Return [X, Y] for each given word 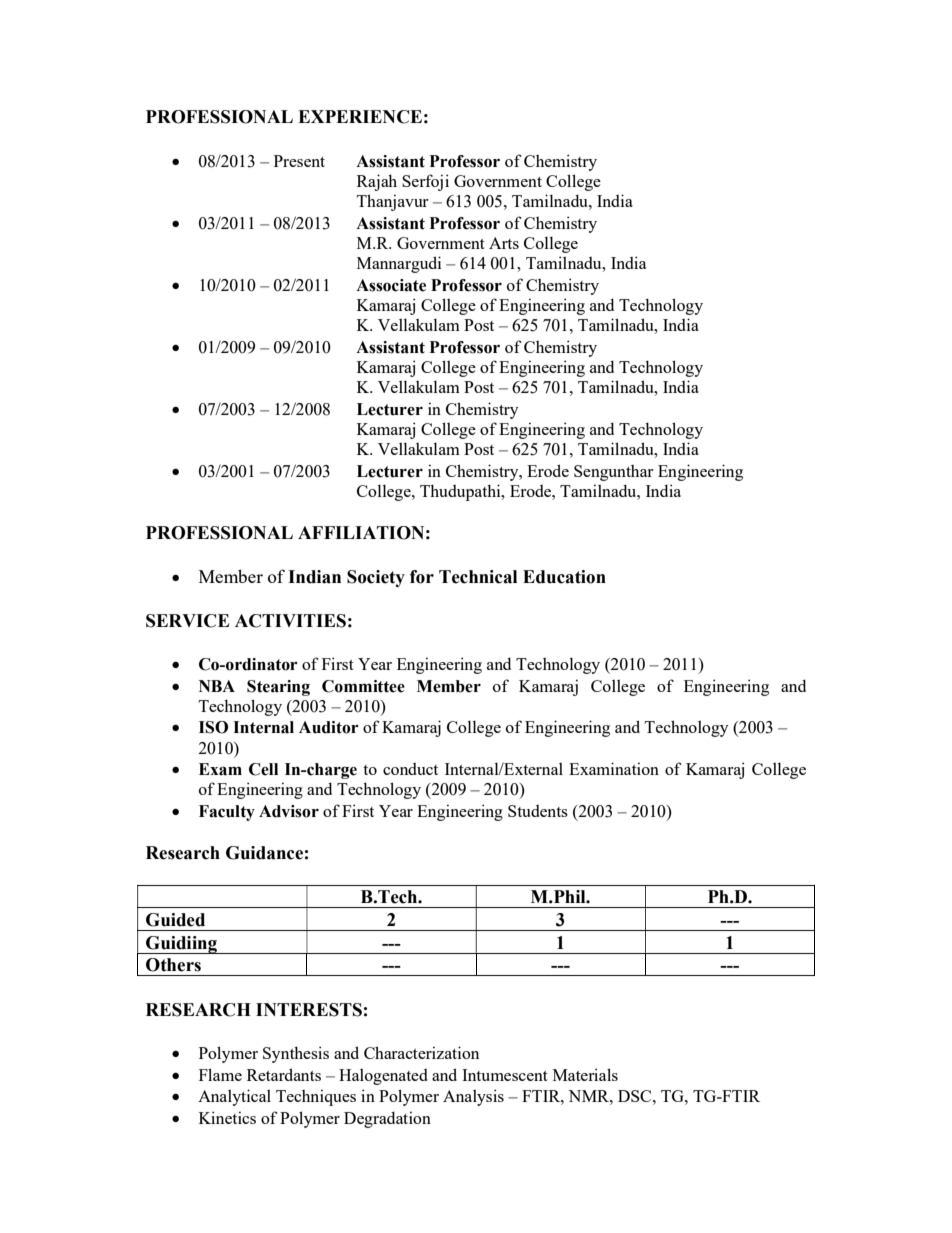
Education [564, 577]
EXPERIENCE [360, 117]
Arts [504, 243]
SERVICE [187, 621]
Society [376, 578]
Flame [220, 1074]
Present [299, 161]
